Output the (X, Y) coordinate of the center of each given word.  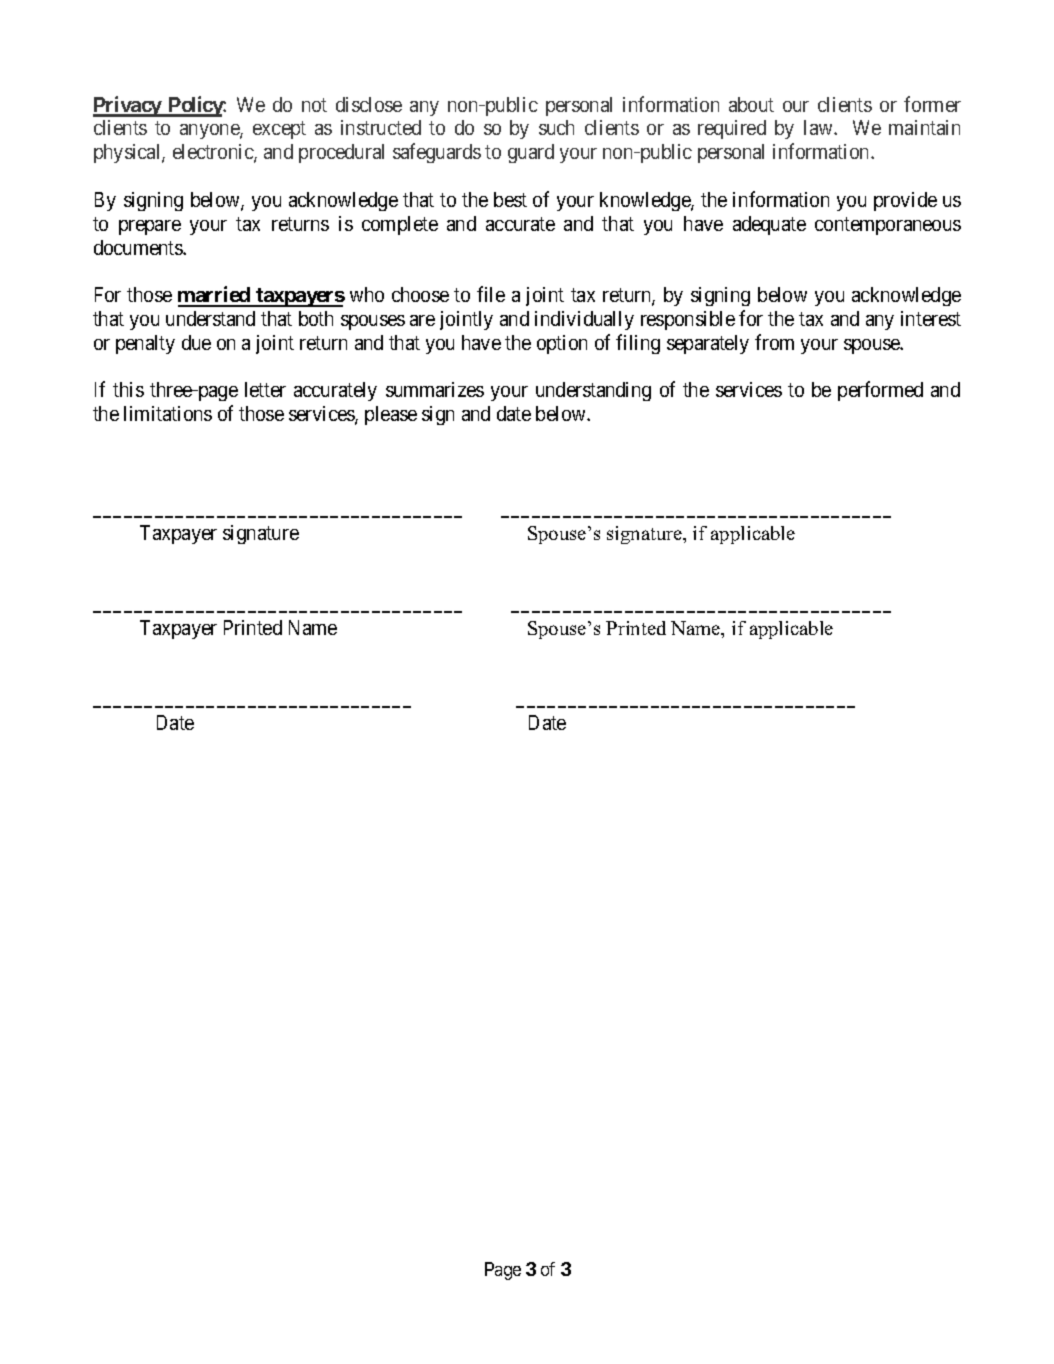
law (819, 127)
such (556, 127)
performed (880, 391)
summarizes (435, 389)
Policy (195, 106)
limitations (168, 413)
